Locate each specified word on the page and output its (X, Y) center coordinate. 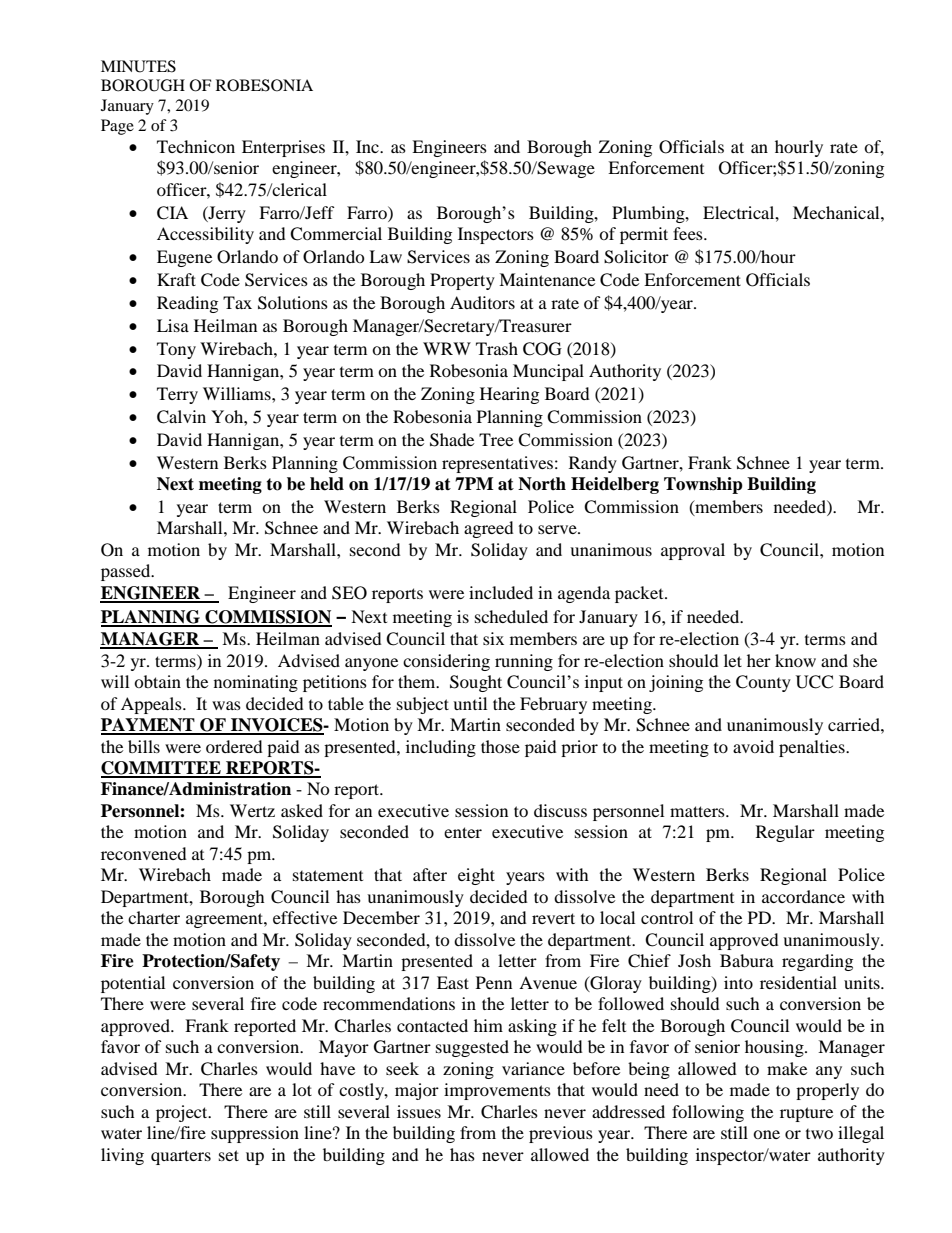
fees (689, 233)
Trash (497, 348)
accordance (803, 896)
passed (127, 572)
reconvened (144, 853)
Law (385, 256)
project (183, 1113)
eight (476, 876)
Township (703, 485)
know (795, 660)
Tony (176, 350)
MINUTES (138, 66)
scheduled (511, 616)
